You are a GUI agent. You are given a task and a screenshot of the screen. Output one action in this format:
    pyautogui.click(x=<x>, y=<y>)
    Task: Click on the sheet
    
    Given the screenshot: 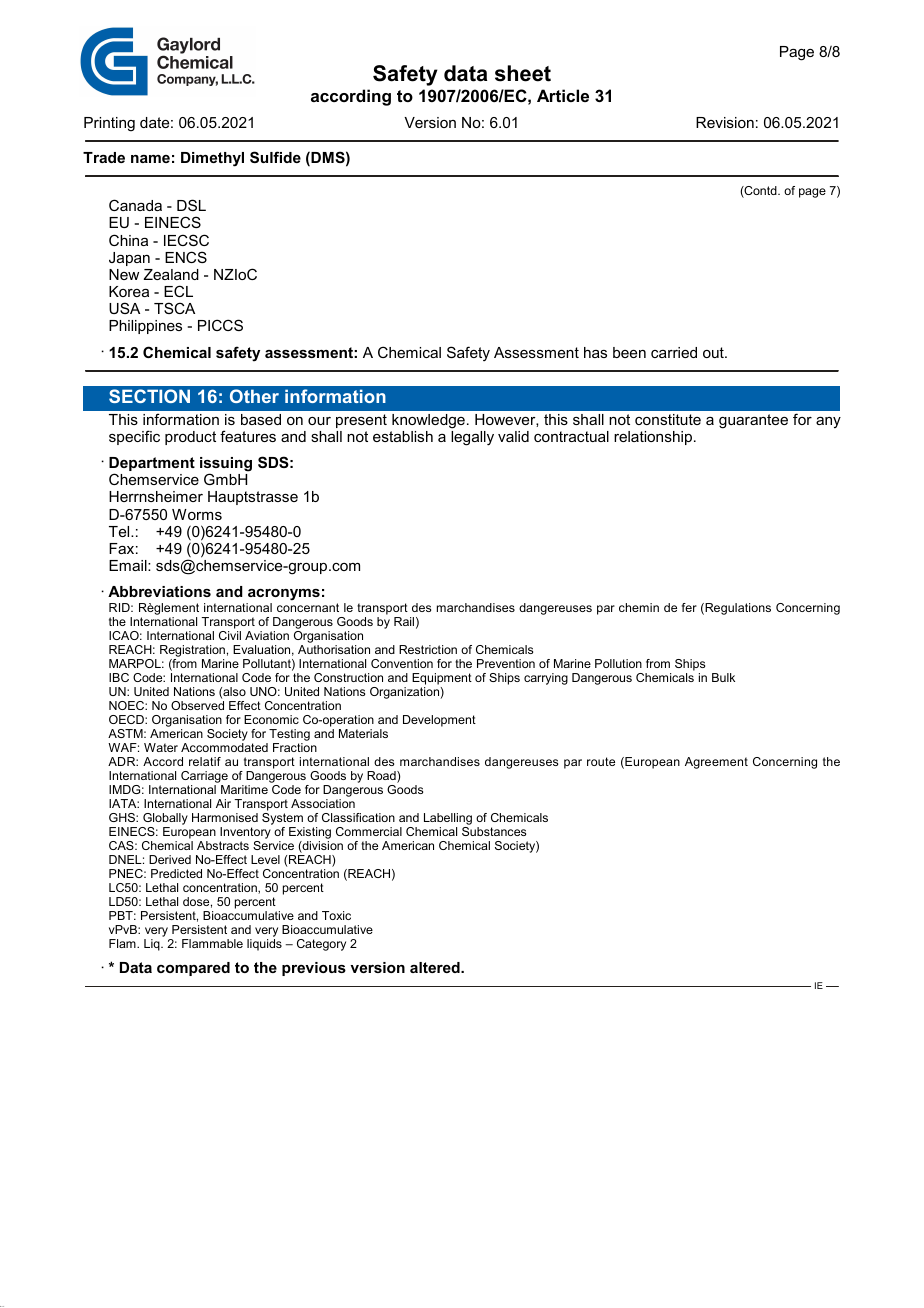 What is the action you would take?
    pyautogui.click(x=523, y=73)
